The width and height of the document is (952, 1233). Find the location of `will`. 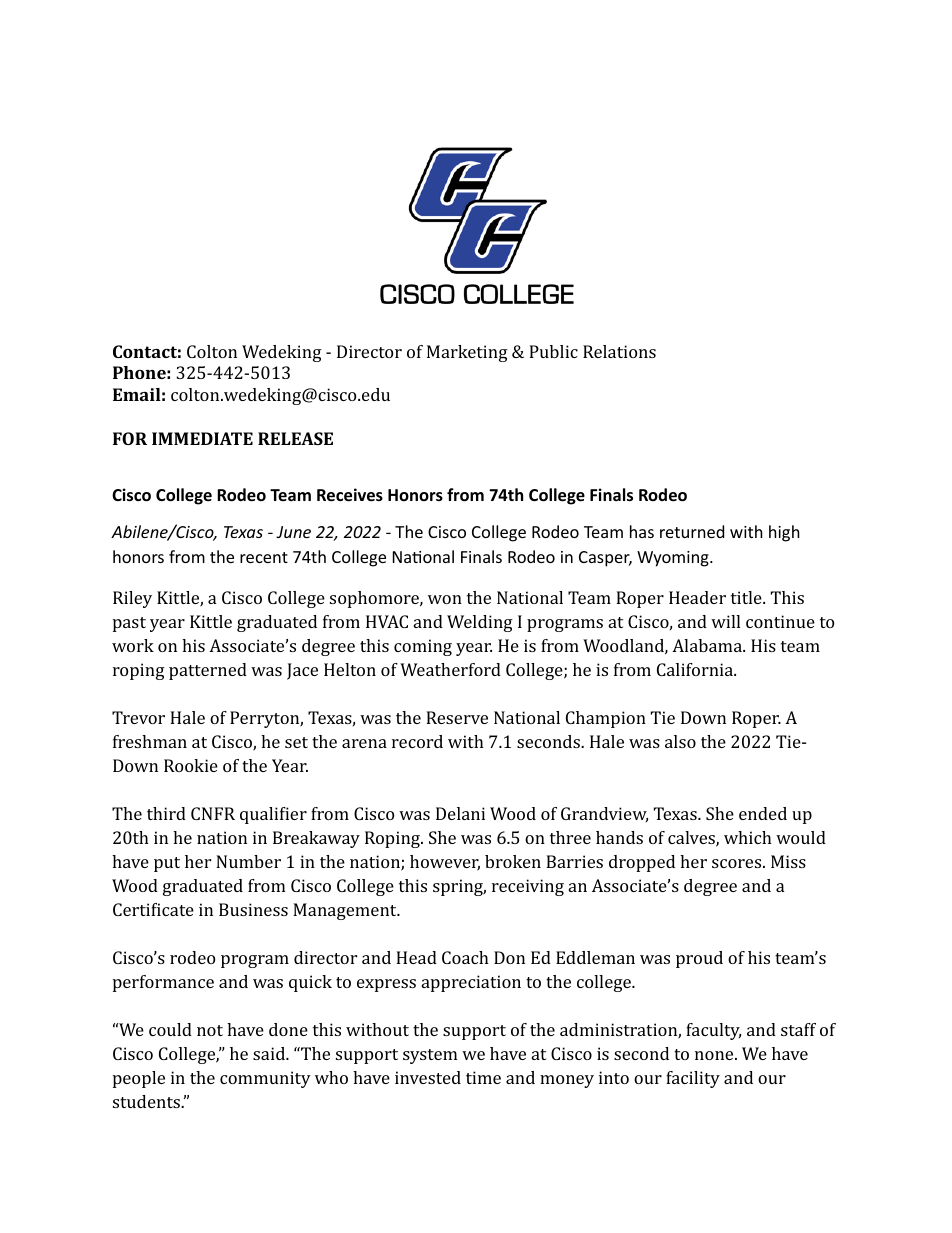

will is located at coordinates (725, 621).
